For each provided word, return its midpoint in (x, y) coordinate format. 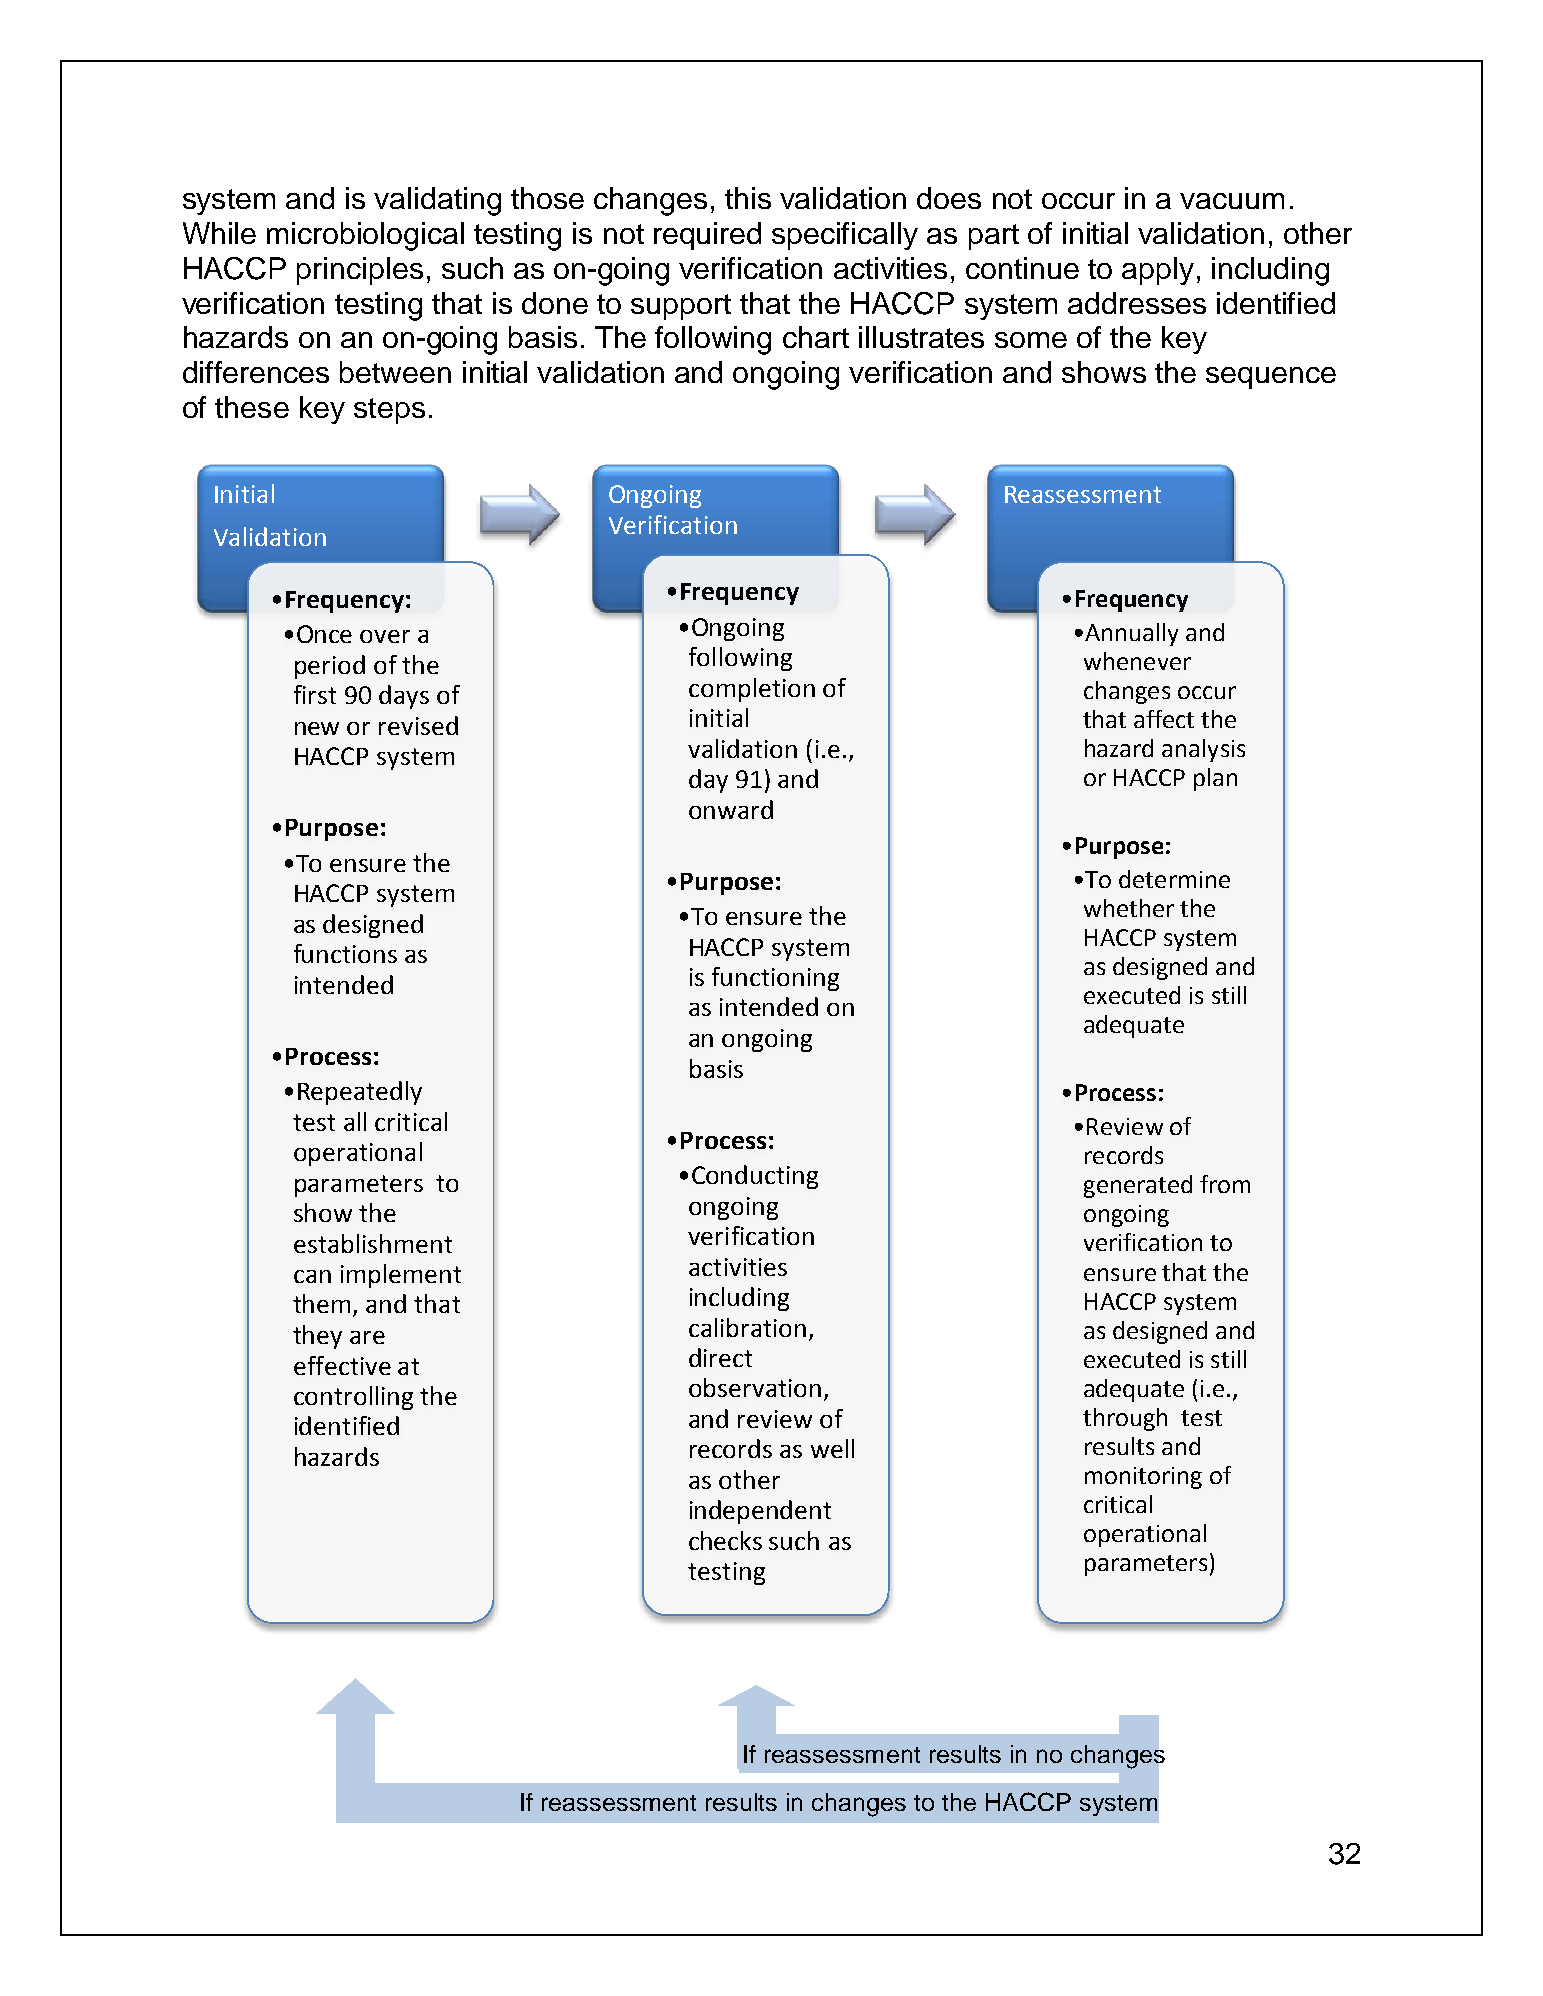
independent (760, 1512)
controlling (353, 1398)
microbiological (365, 236)
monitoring (1143, 1478)
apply (1158, 271)
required (707, 236)
